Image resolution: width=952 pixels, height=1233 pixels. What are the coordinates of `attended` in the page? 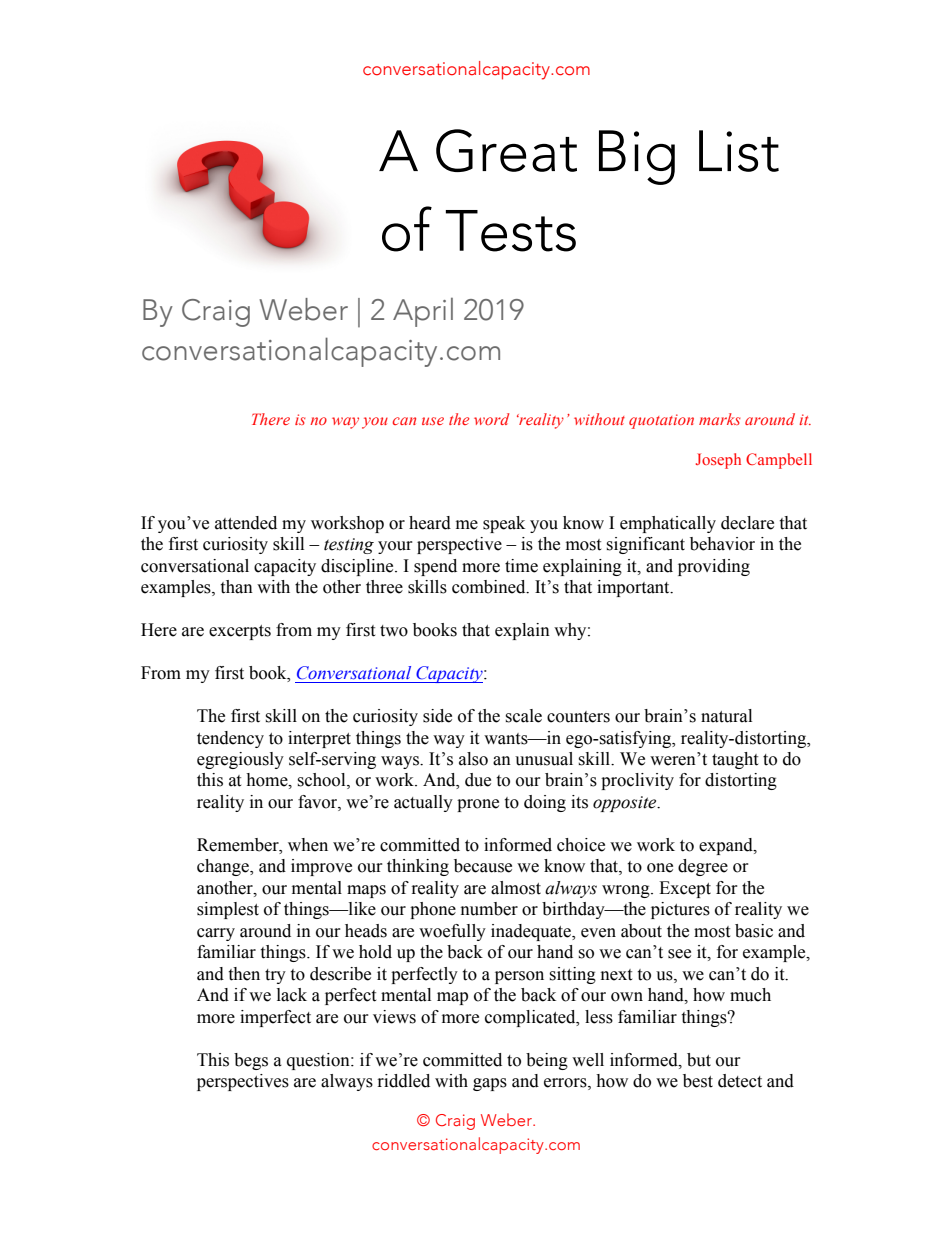 It's located at (246, 523).
